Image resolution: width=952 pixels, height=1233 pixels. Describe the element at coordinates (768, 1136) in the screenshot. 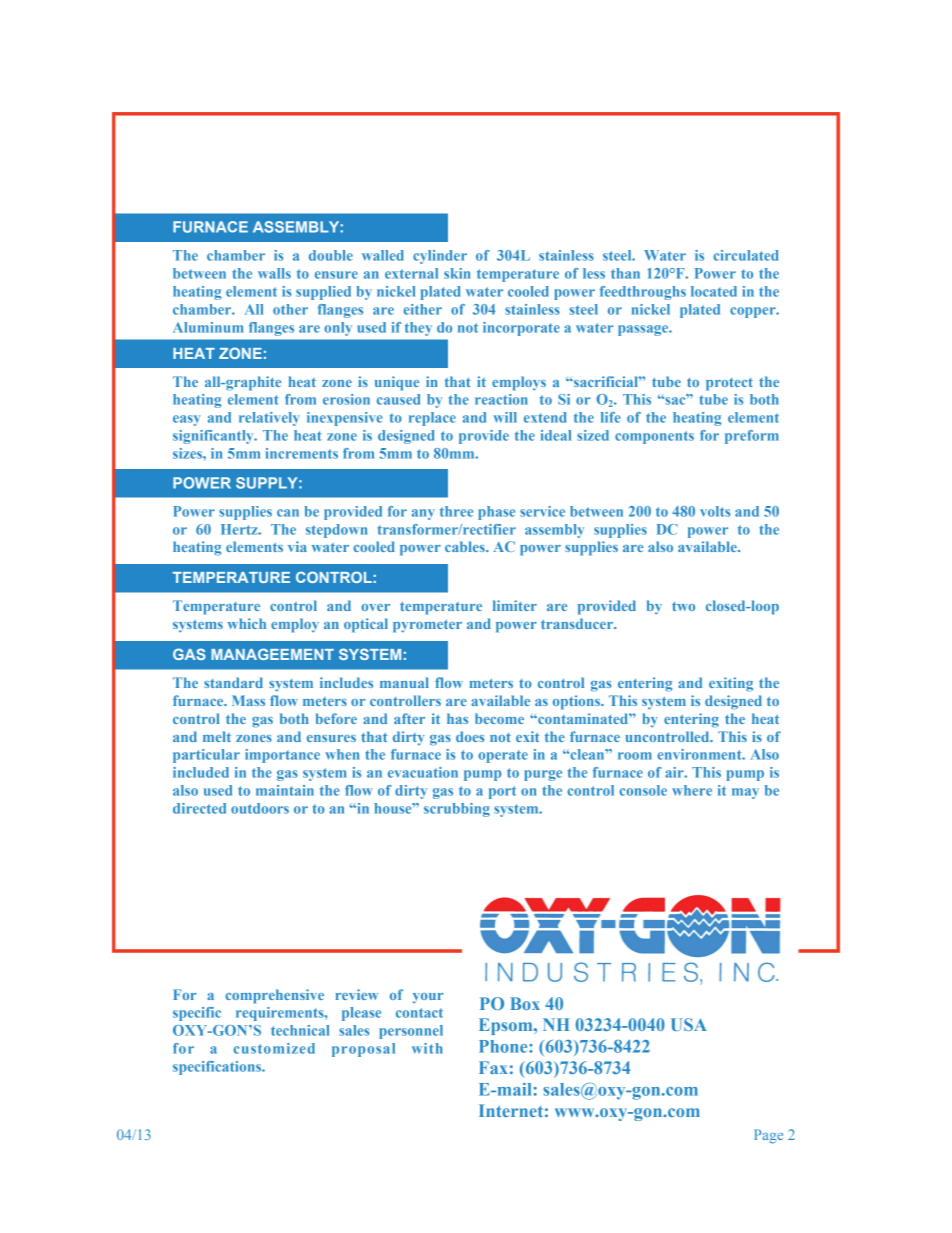

I see `Page` at that location.
